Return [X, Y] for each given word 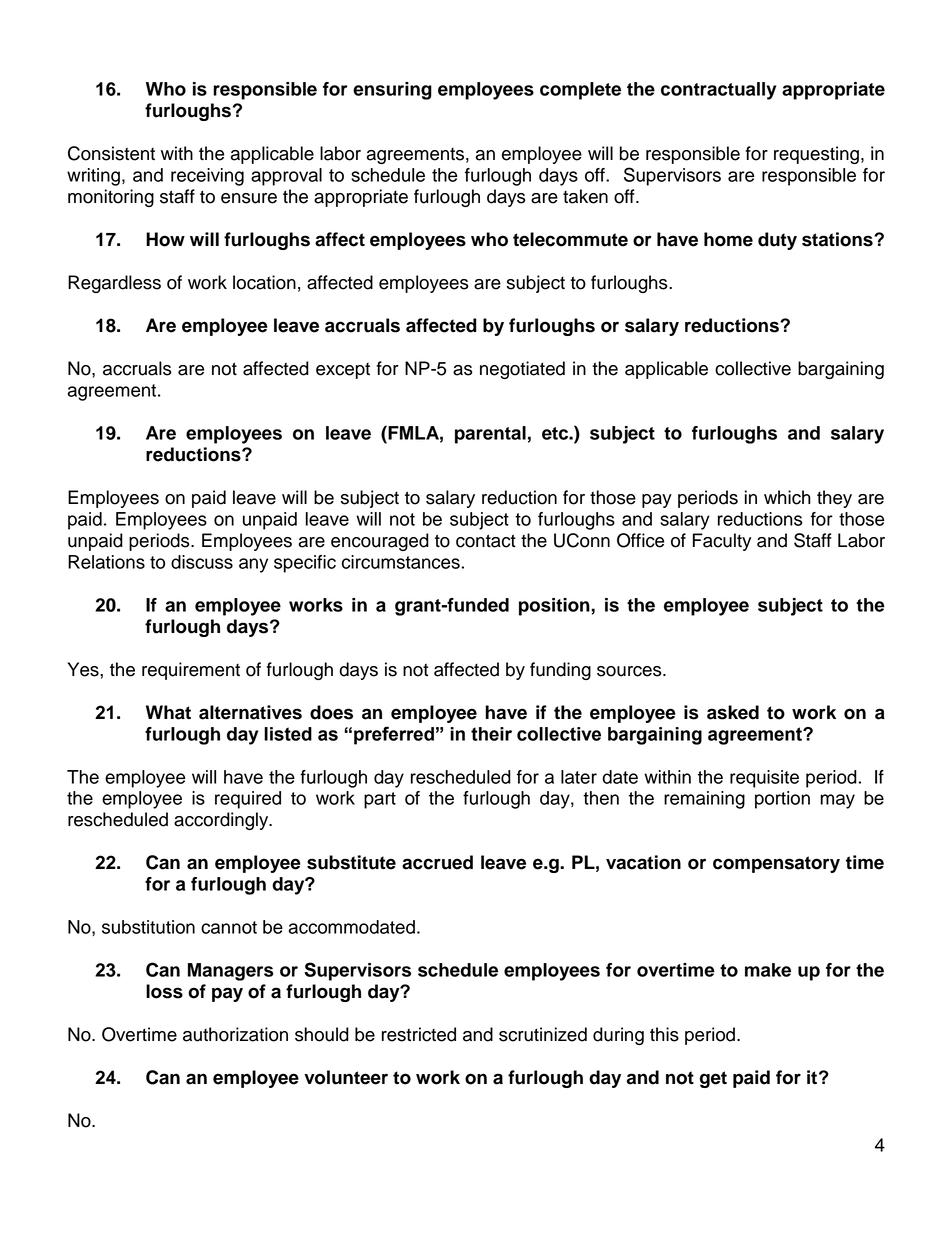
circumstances [401, 562]
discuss [202, 562]
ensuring [392, 91]
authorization [235, 1034]
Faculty [722, 542]
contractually [718, 91]
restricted [419, 1034]
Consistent [111, 153]
